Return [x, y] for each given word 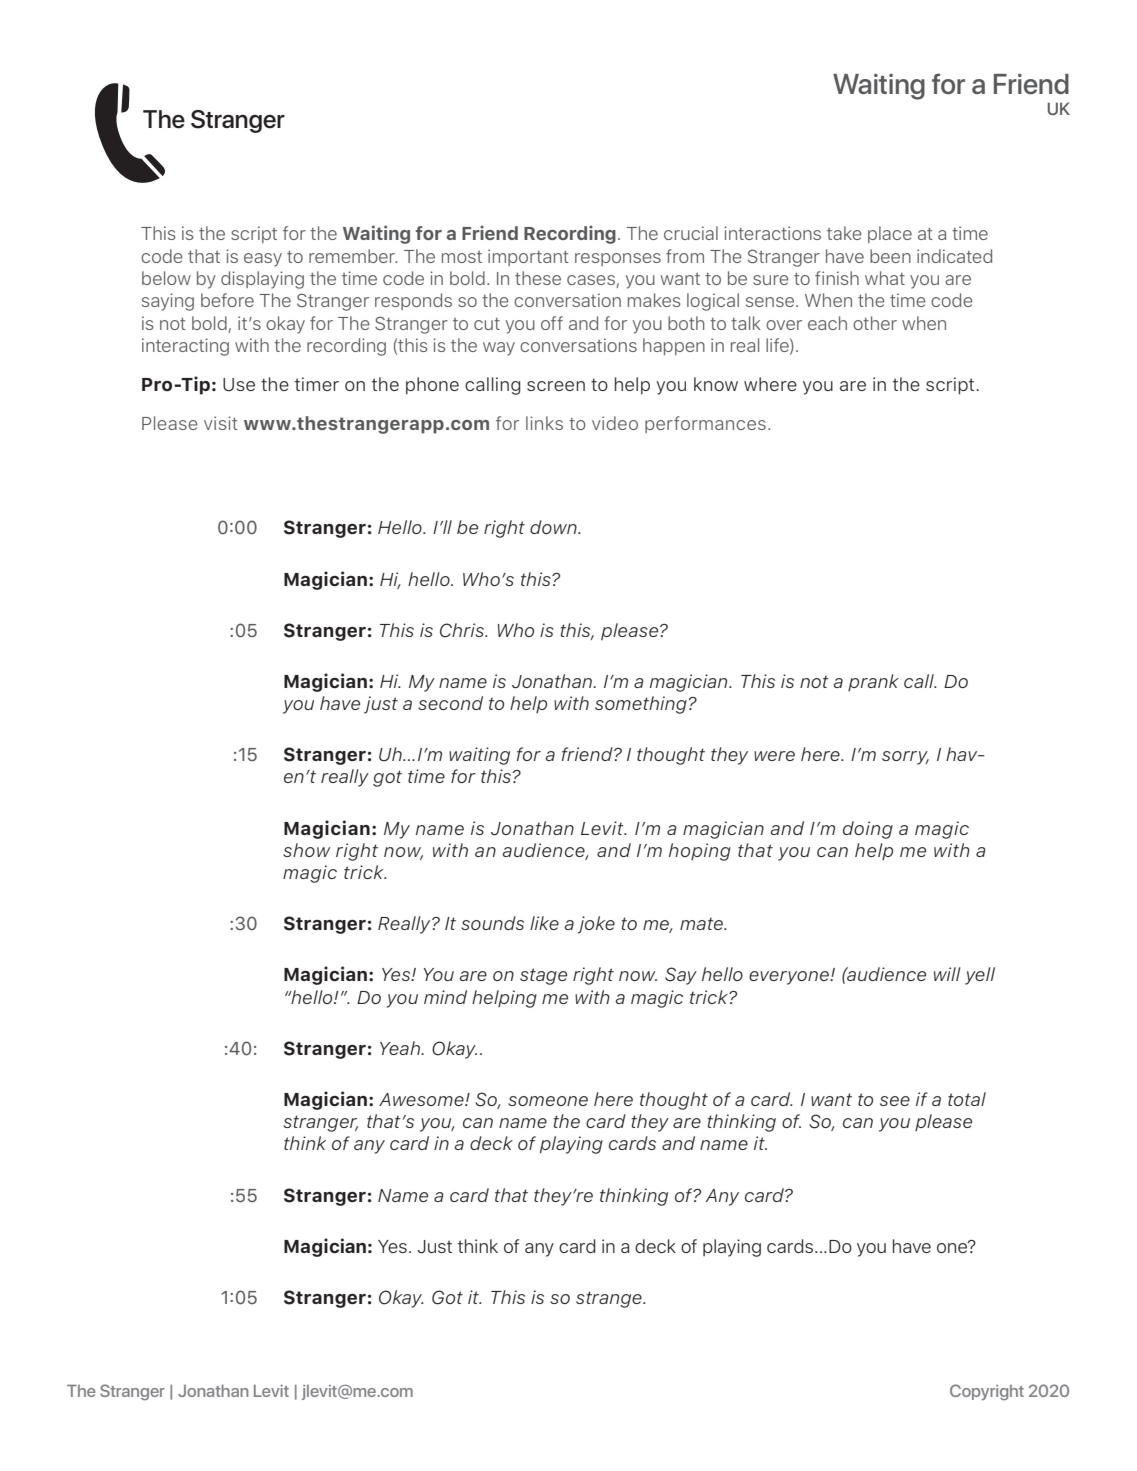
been [890, 256]
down [554, 527]
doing [868, 830]
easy [263, 260]
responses [618, 259]
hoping [700, 852]
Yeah [401, 1048]
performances [705, 424]
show [306, 850]
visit [221, 423]
